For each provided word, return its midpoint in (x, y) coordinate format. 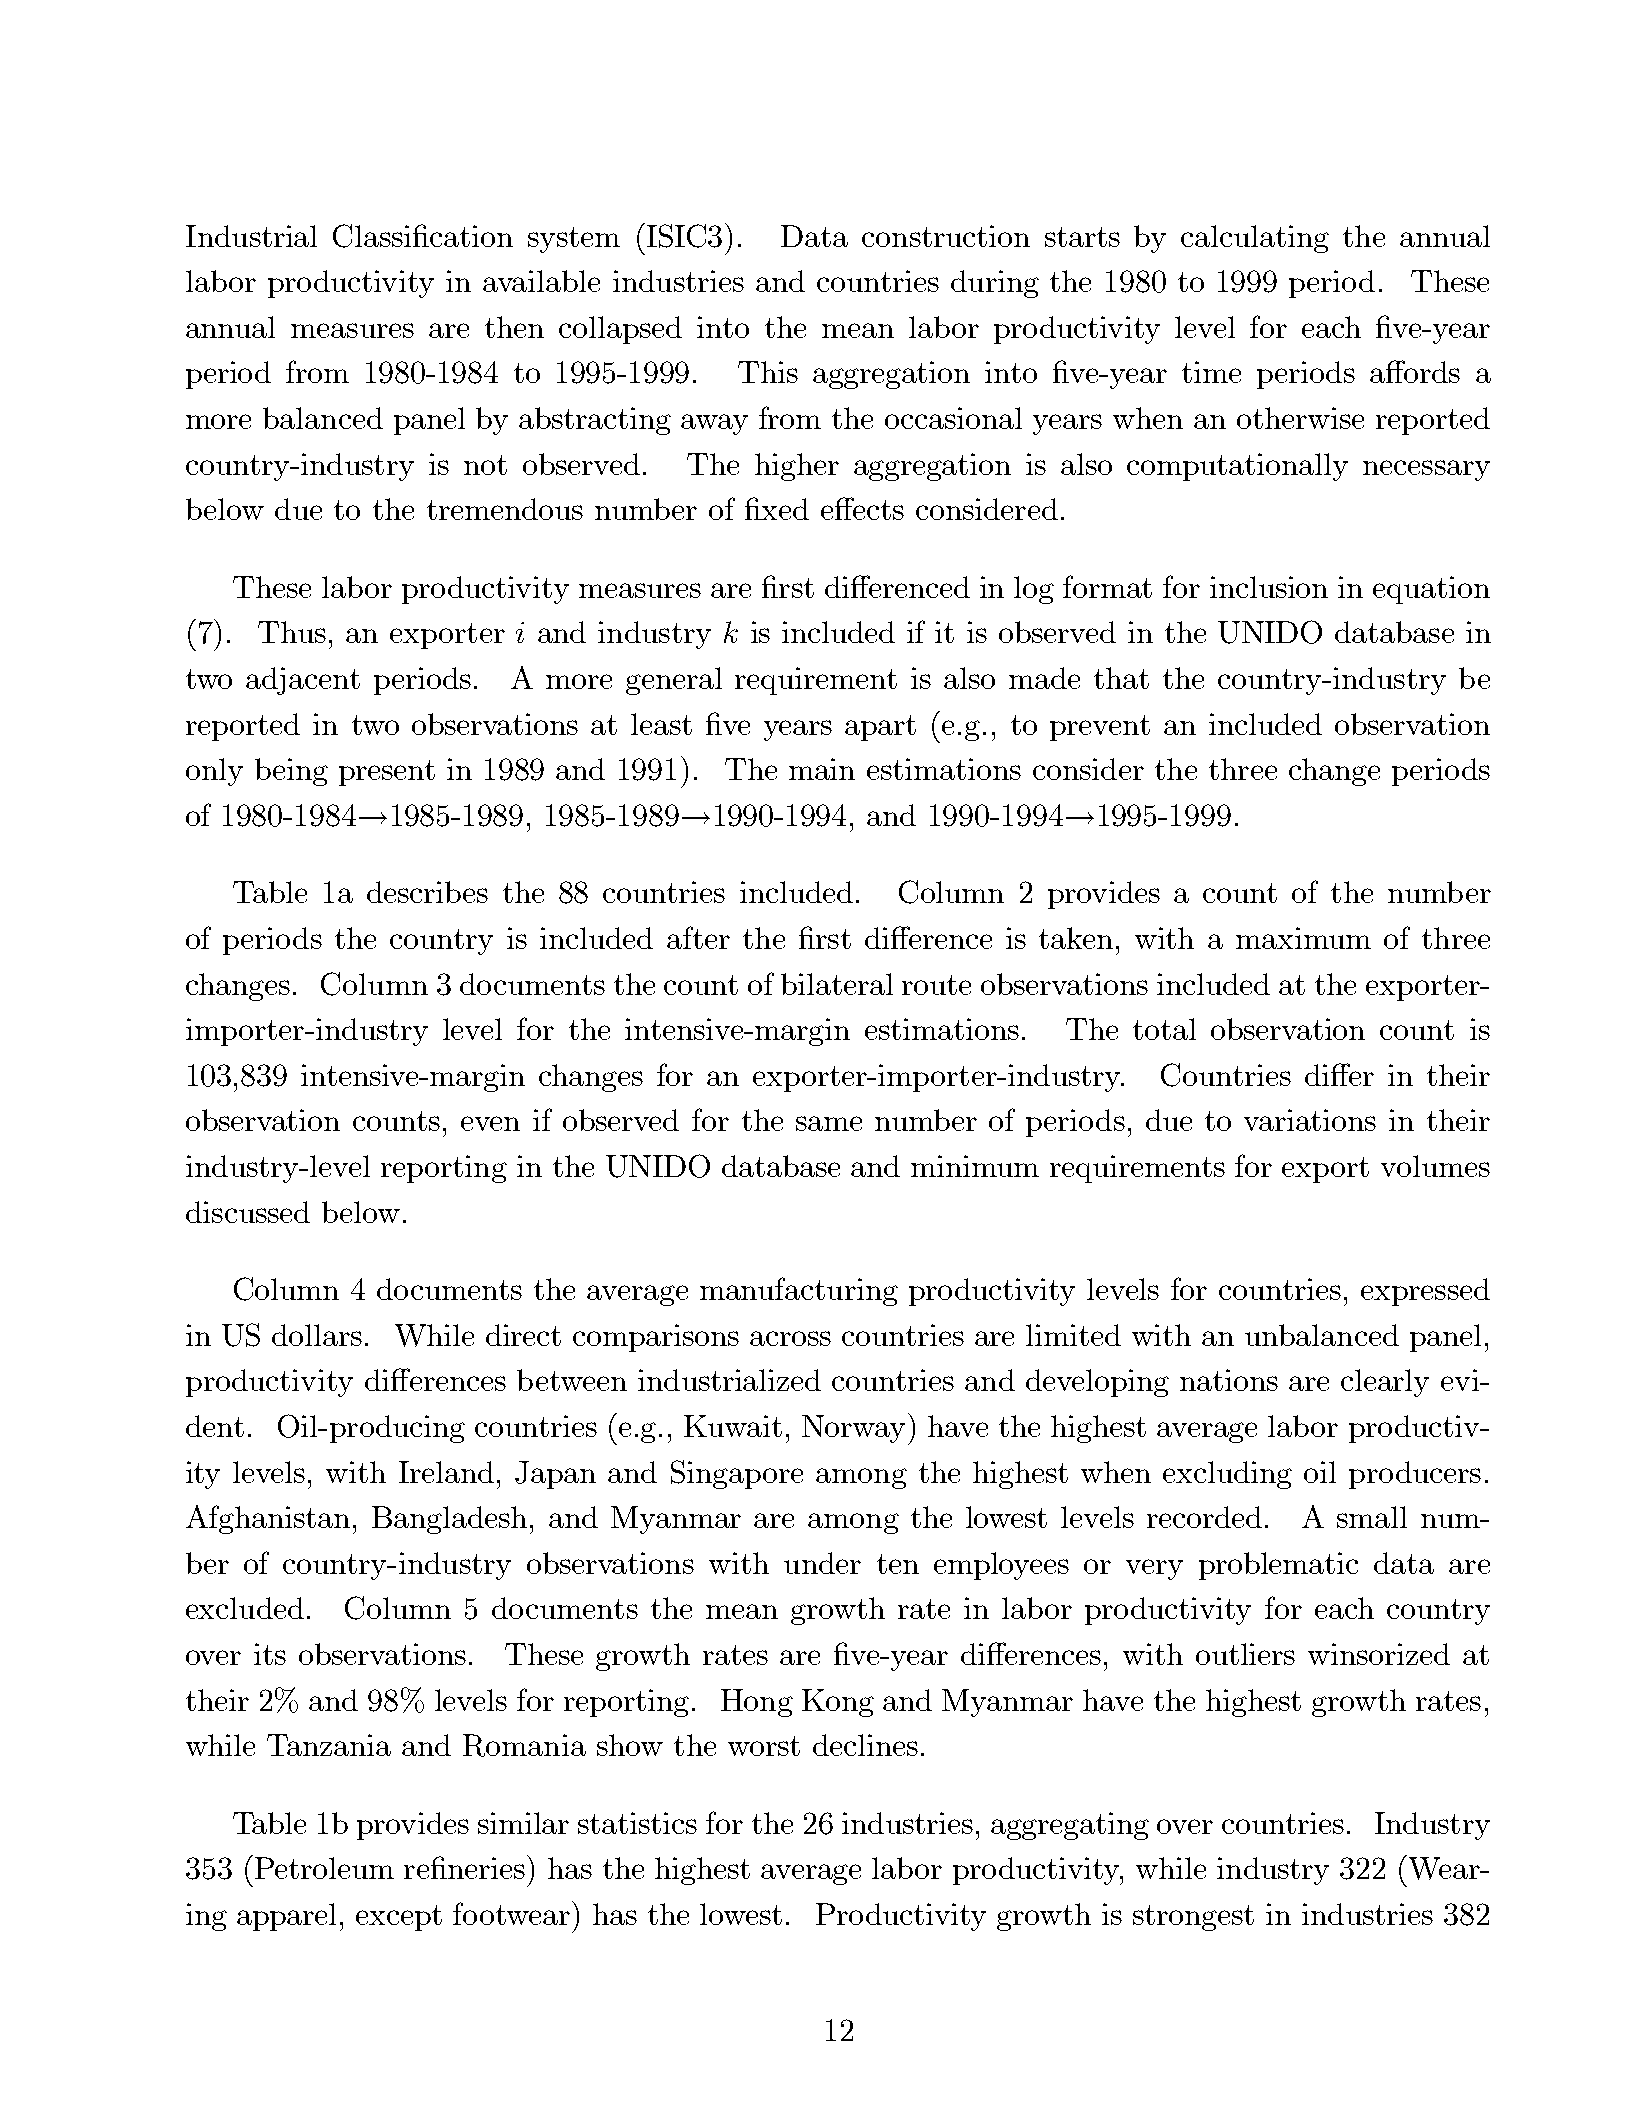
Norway (853, 1429)
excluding (1227, 1475)
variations (1310, 1120)
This (768, 372)
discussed (248, 1212)
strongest (1193, 1918)
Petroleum (323, 1867)
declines (865, 1745)
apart (880, 728)
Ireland (446, 1472)
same (829, 1123)
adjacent (303, 681)
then (514, 327)
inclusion (1269, 587)
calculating (1255, 239)
